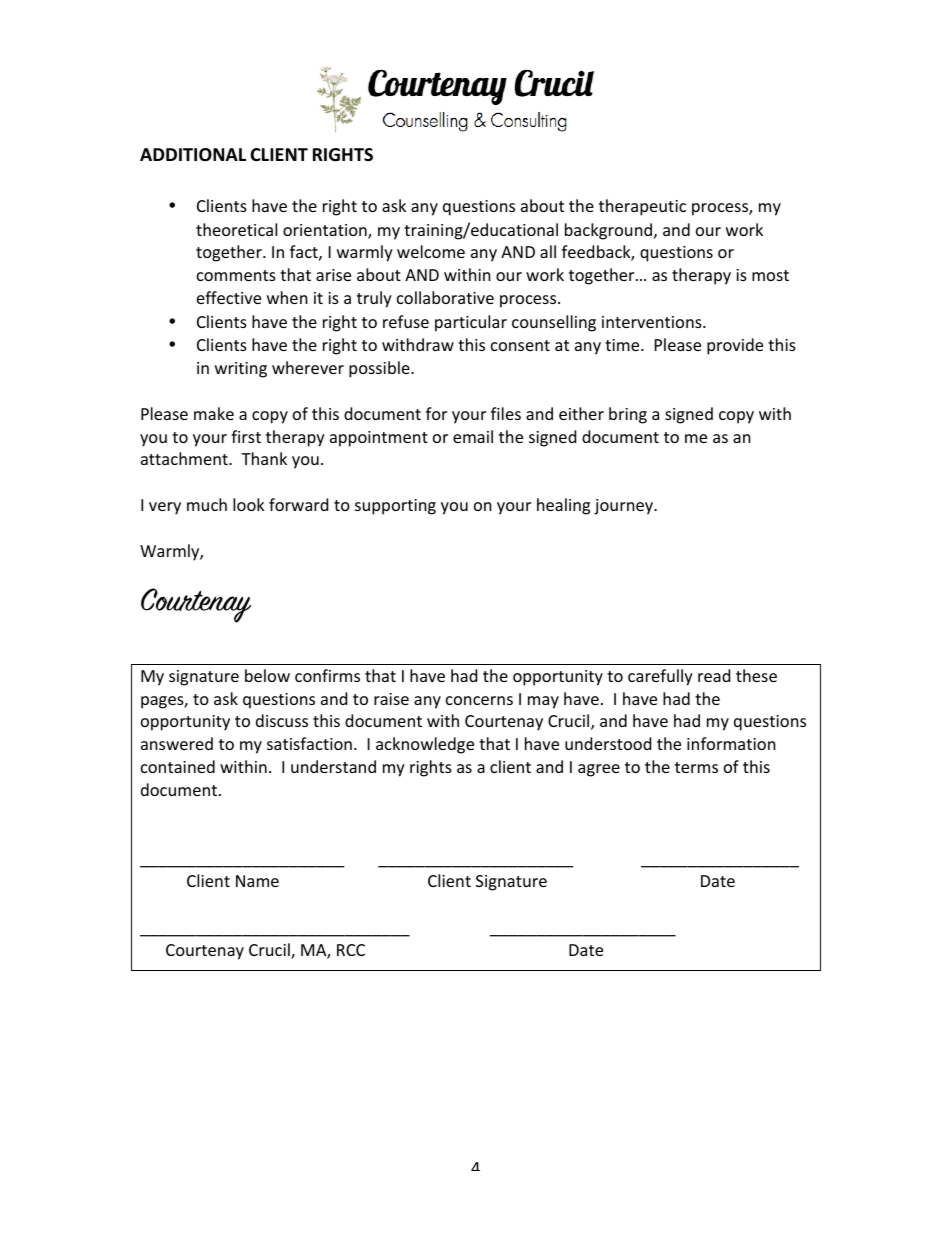  I want to click on concerns, so click(479, 700).
